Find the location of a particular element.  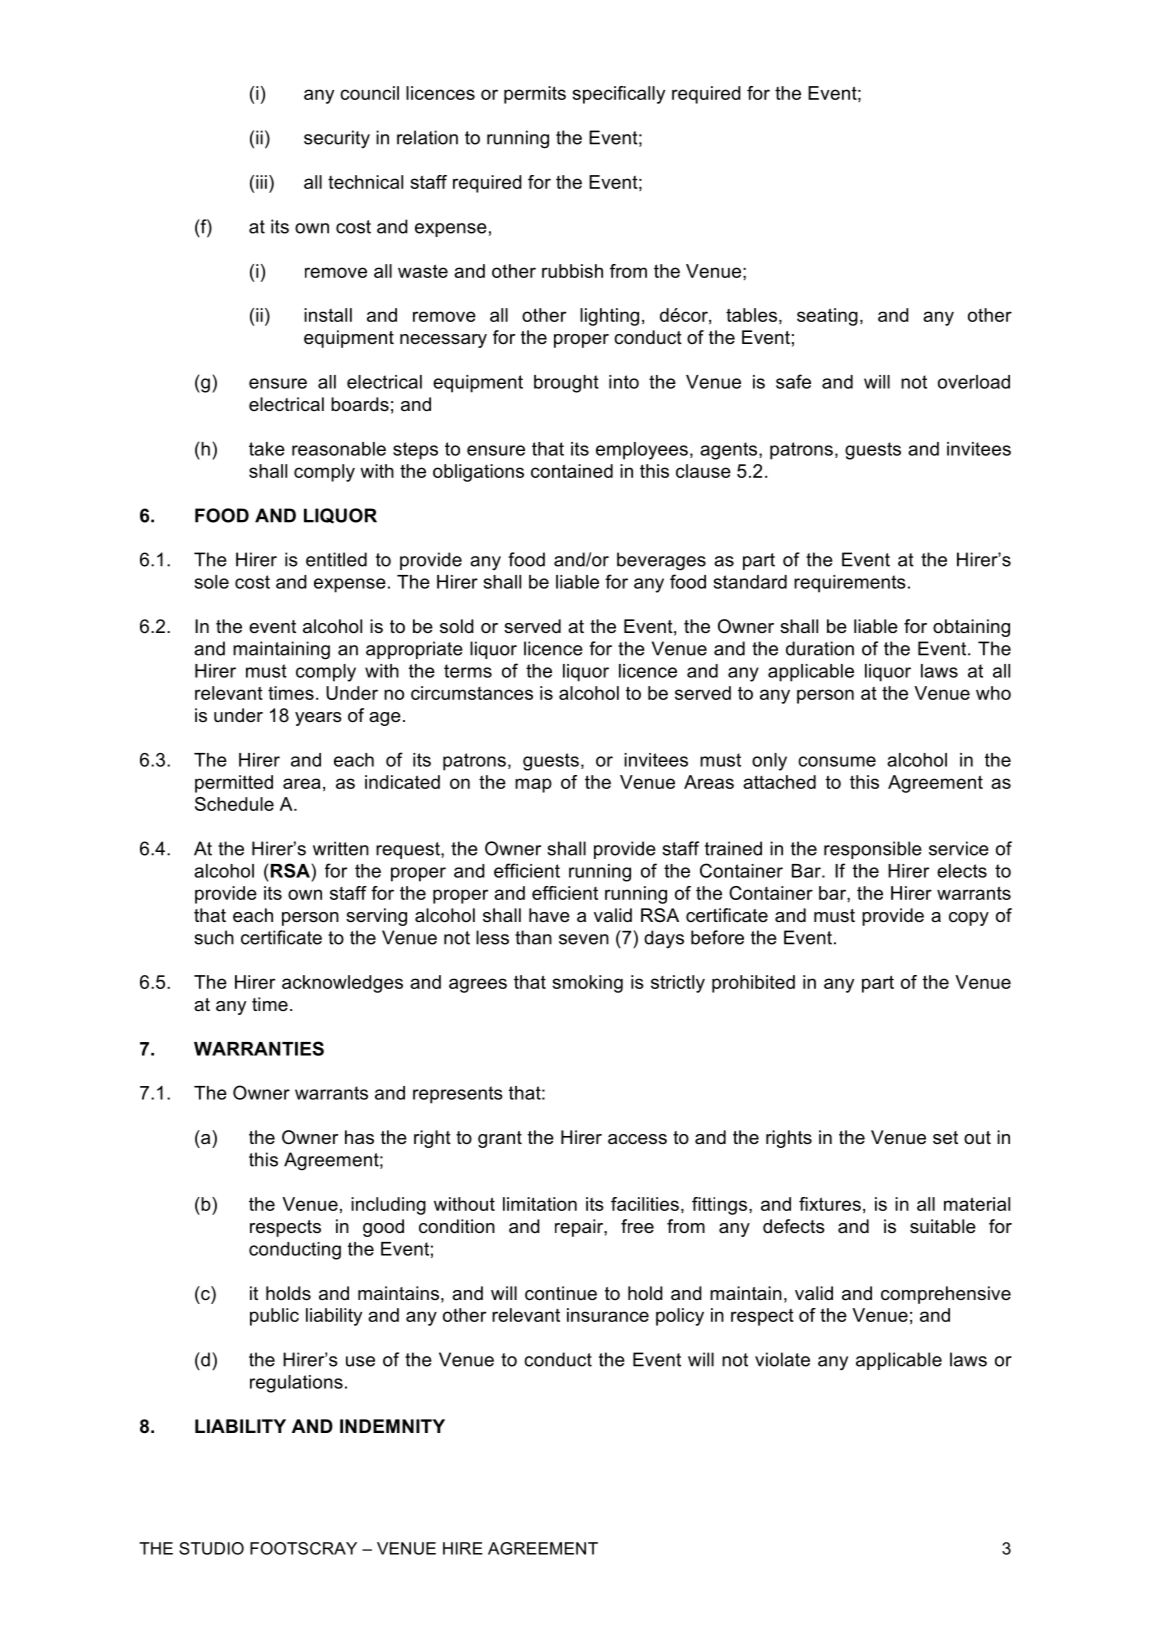

suitable is located at coordinates (943, 1226).
